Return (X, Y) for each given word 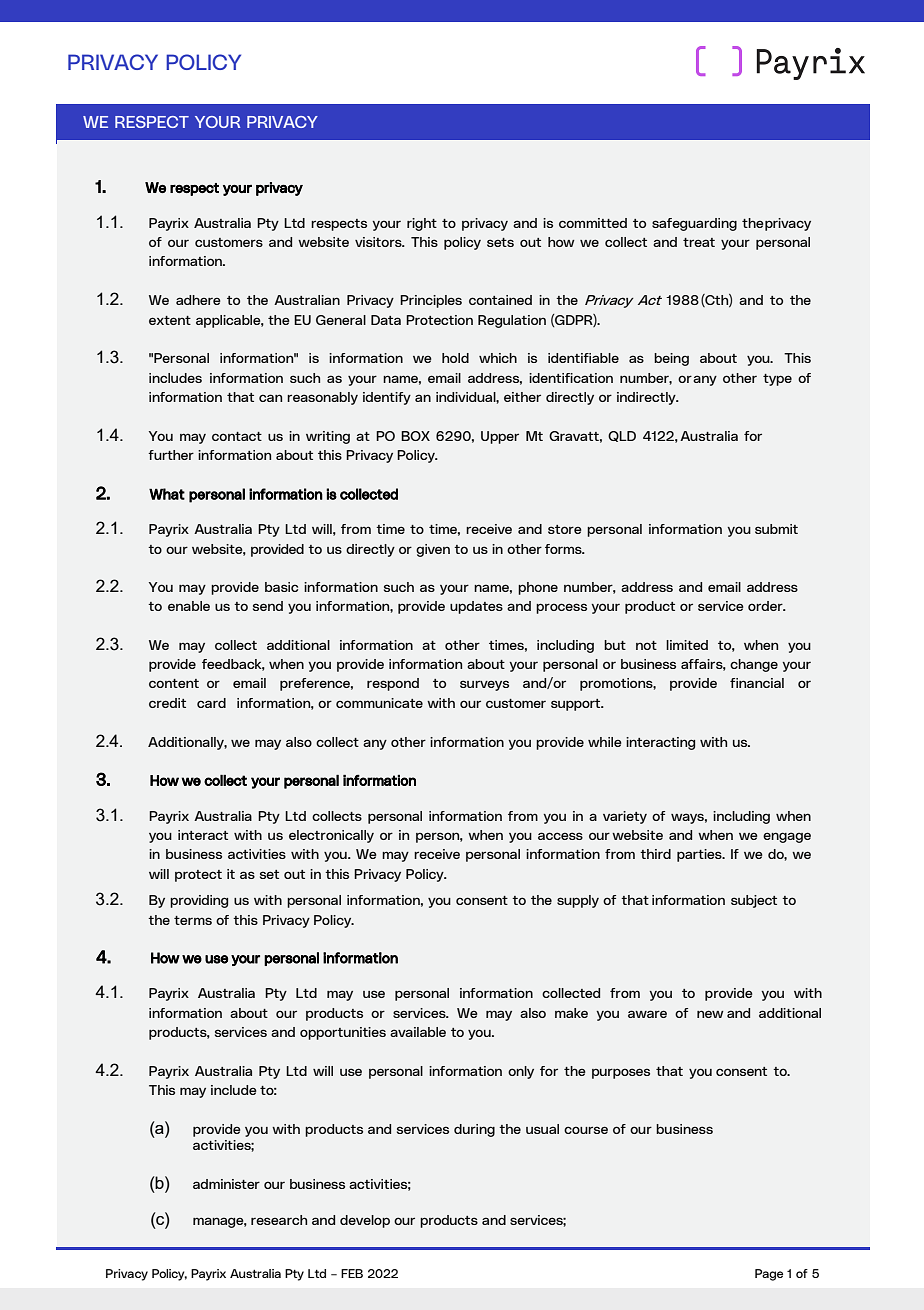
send (268, 606)
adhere (198, 300)
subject (754, 901)
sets (500, 242)
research (279, 1220)
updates (476, 607)
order (766, 606)
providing (199, 901)
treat (699, 242)
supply (578, 901)
